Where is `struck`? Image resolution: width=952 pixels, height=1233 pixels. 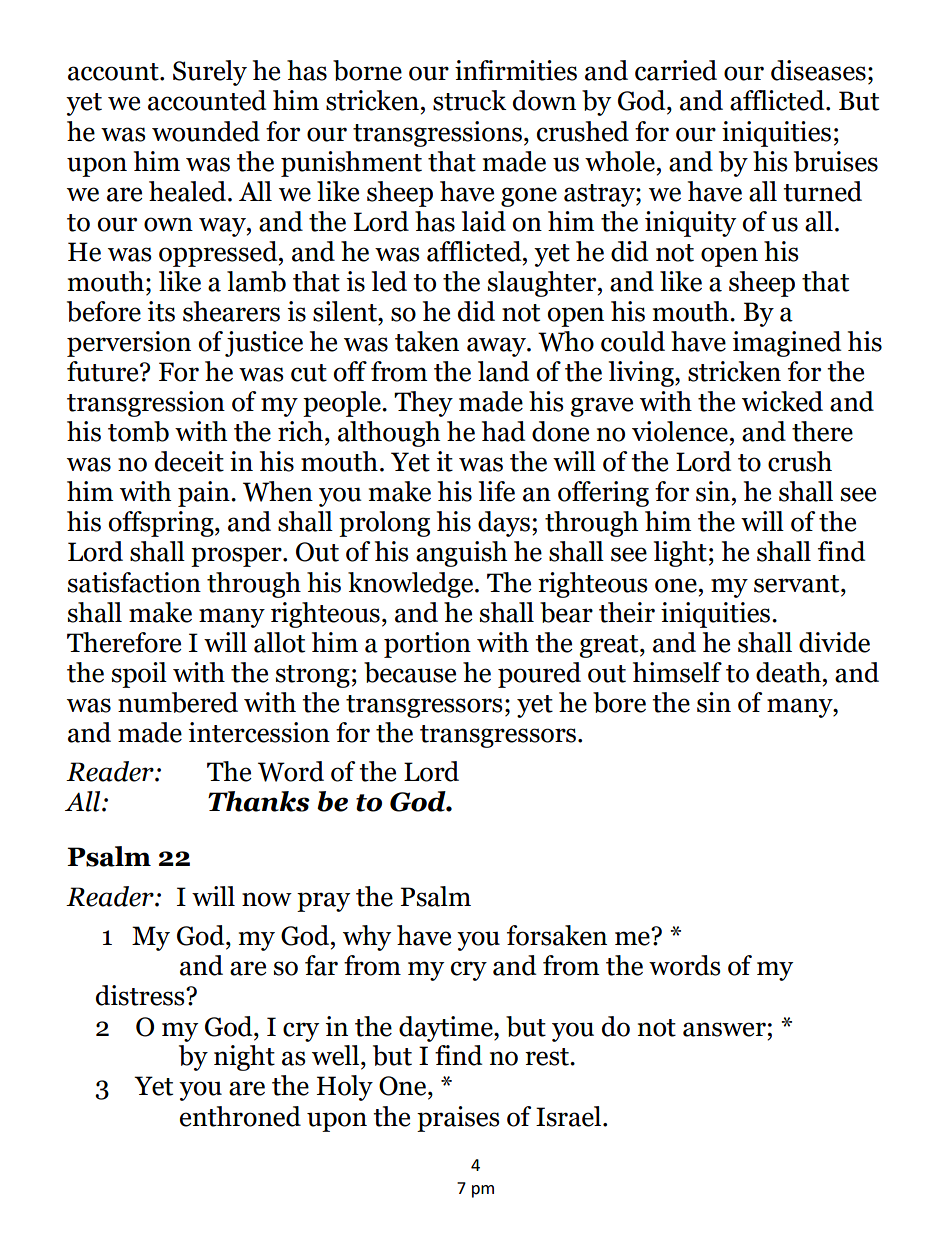 struck is located at coordinates (470, 100).
